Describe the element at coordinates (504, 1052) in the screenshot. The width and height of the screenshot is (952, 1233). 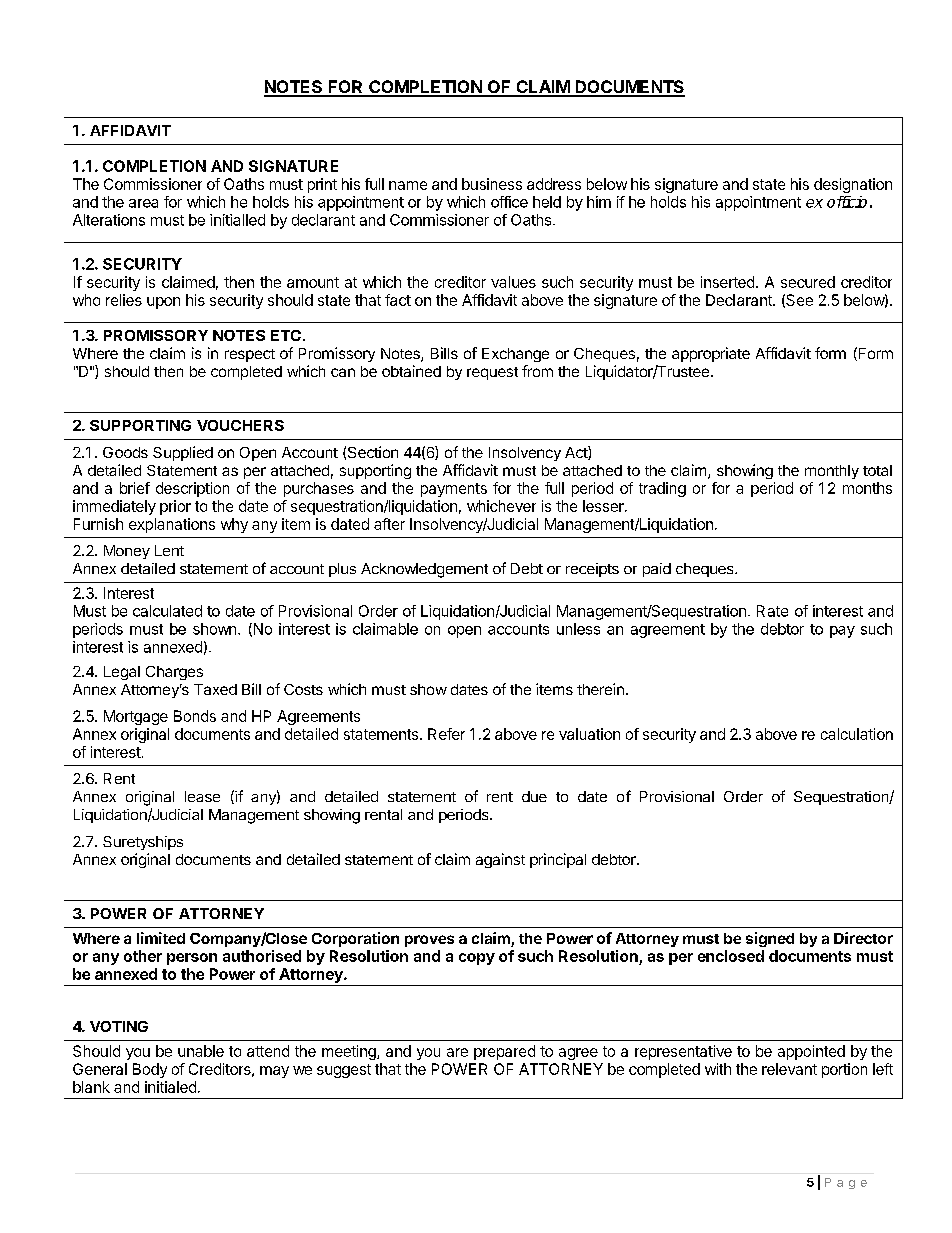
I see `prepared` at that location.
